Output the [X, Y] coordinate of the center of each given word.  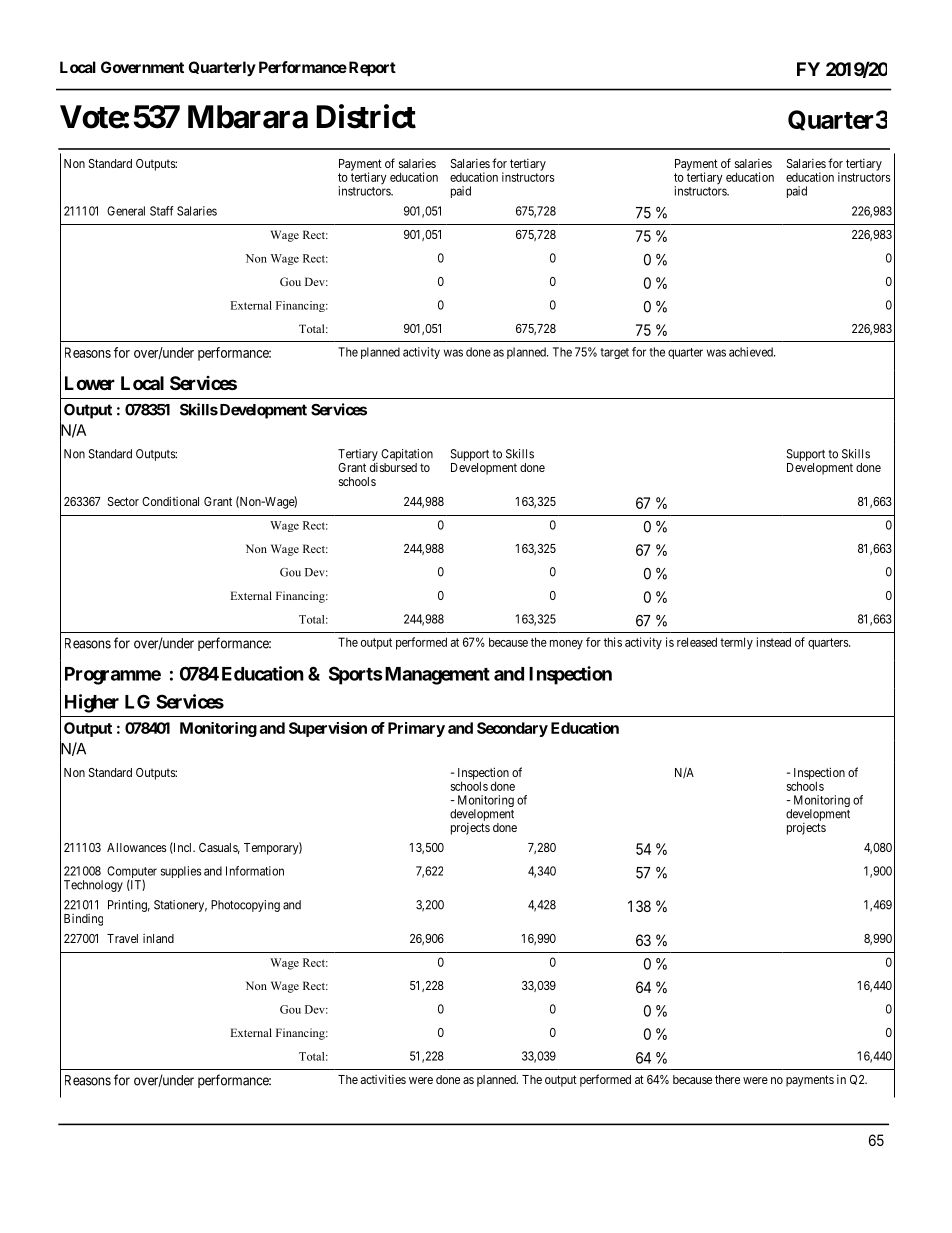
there [727, 1079]
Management [436, 676]
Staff [162, 211]
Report [371, 68]
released [697, 642]
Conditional [170, 501]
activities [383, 1079]
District [366, 116]
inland [158, 938]
